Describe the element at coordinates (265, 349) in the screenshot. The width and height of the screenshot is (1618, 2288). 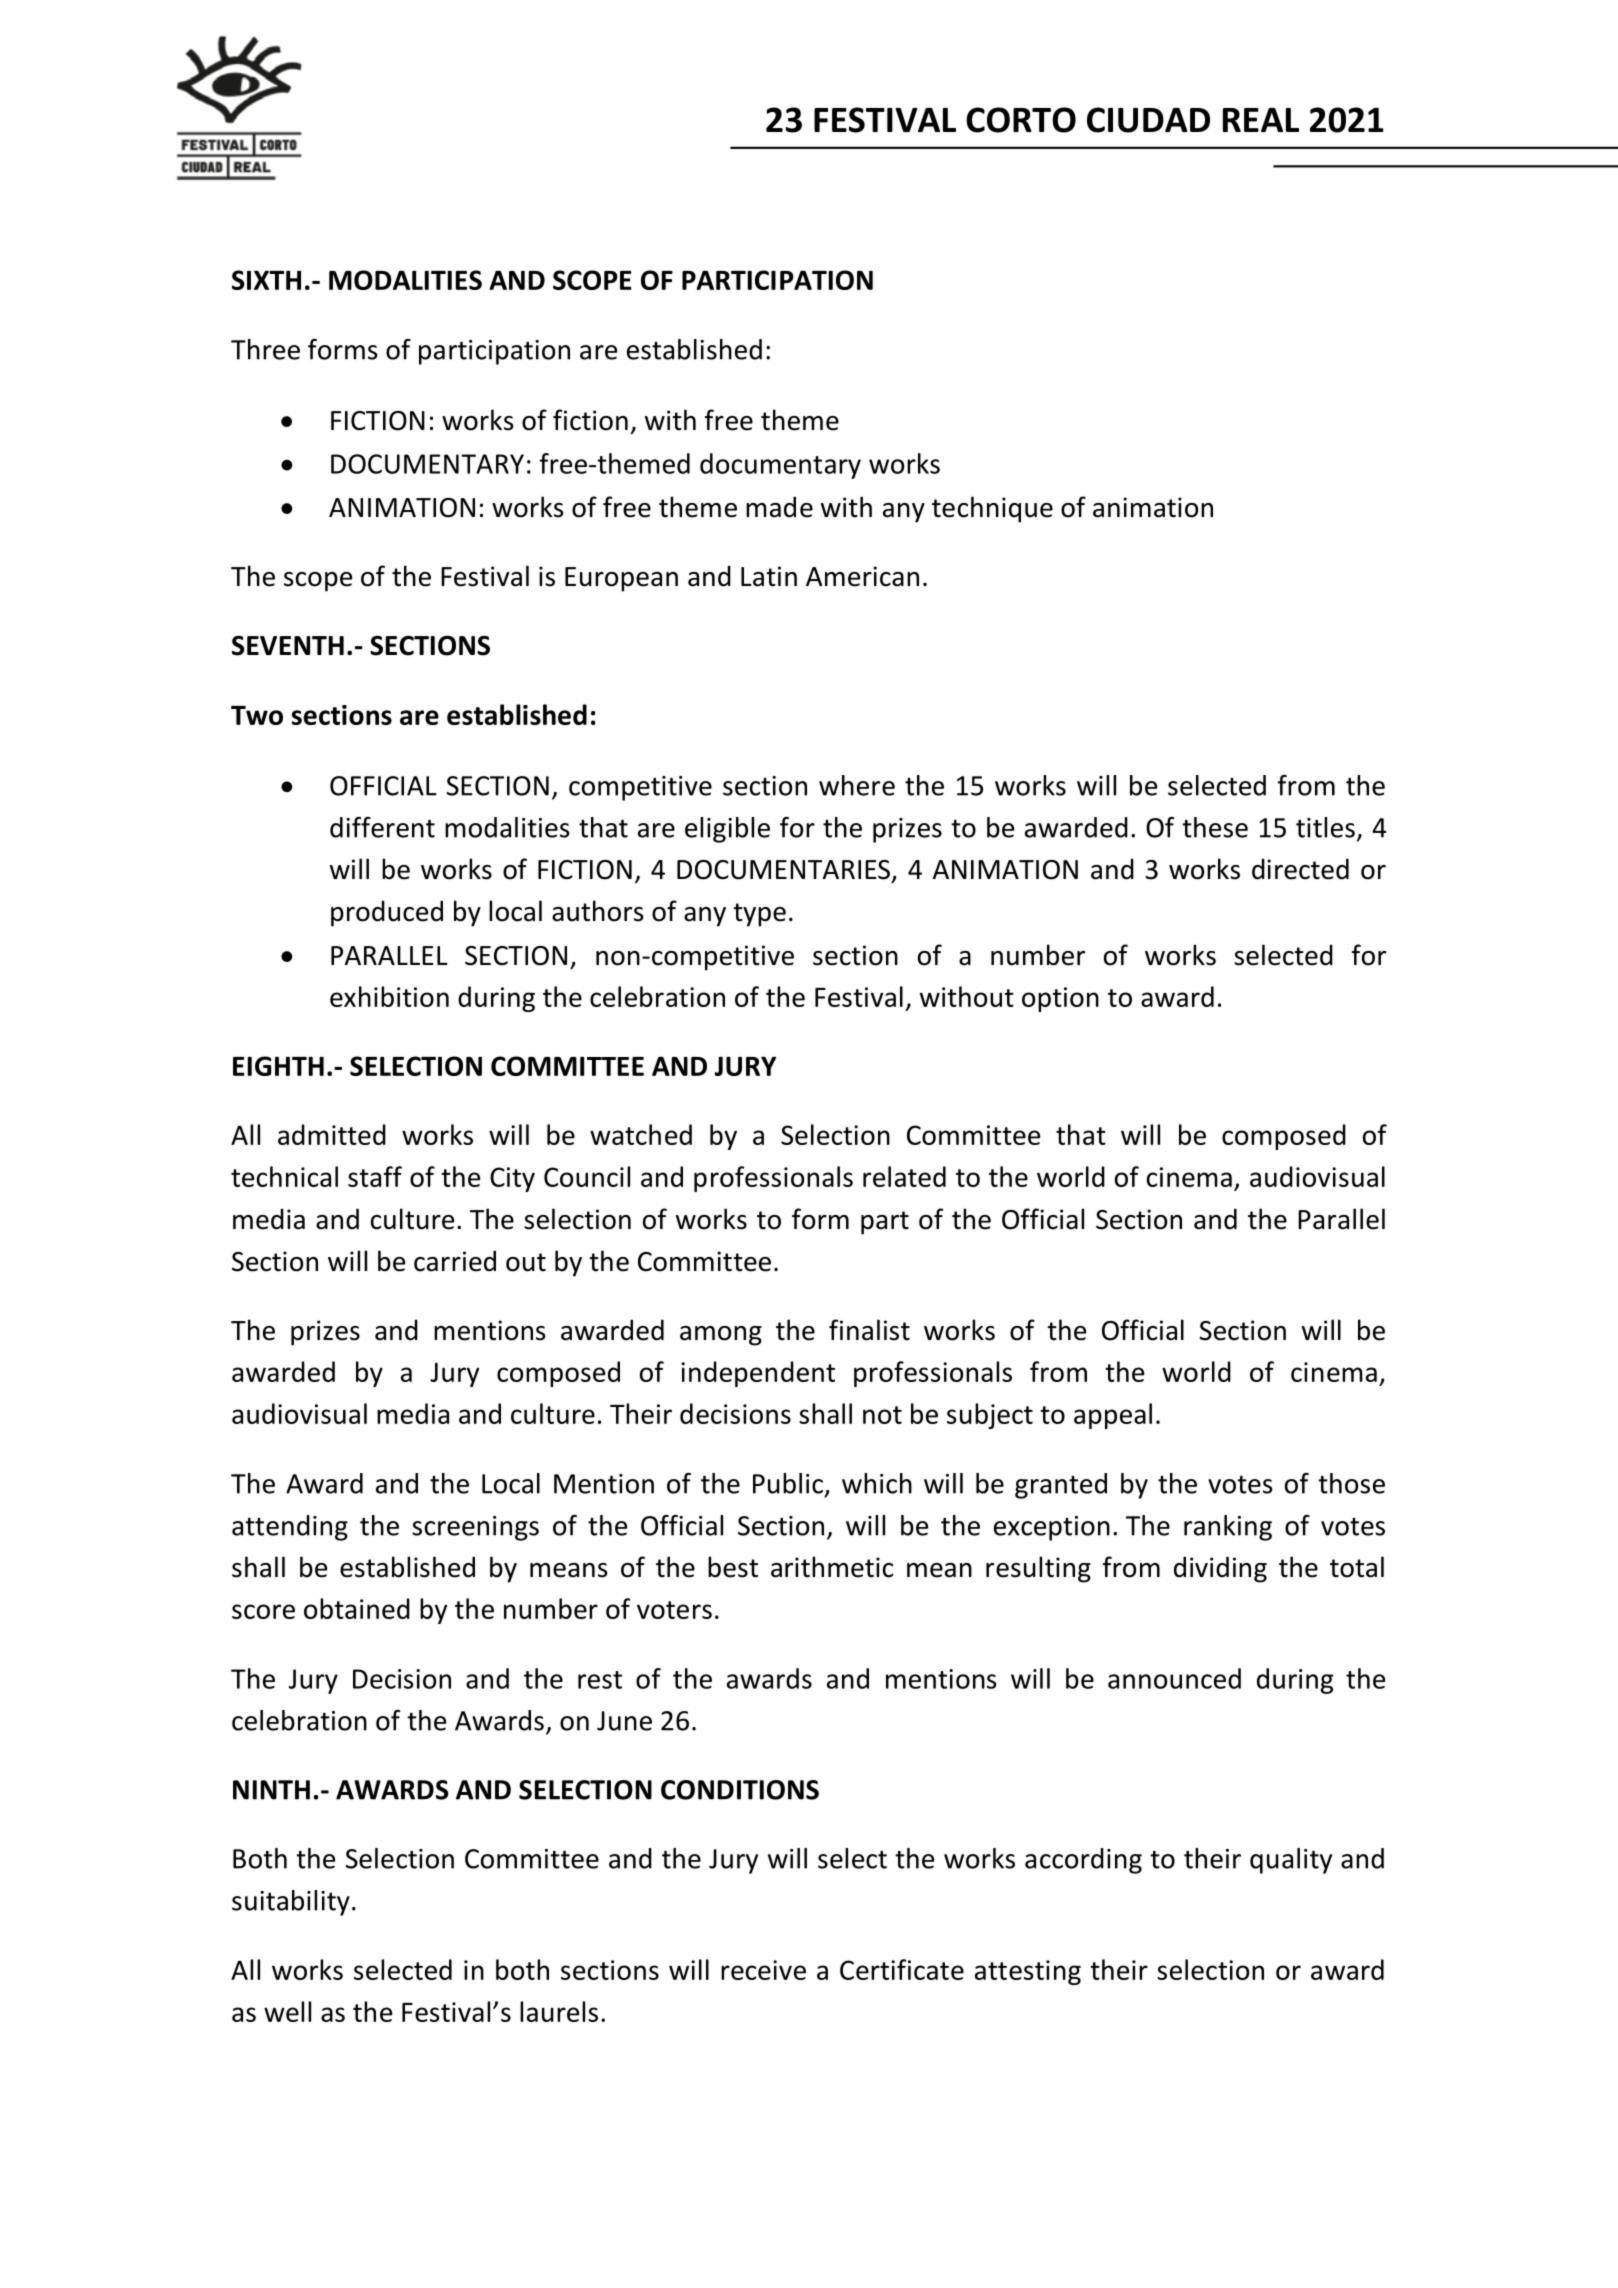
I see `Three` at that location.
